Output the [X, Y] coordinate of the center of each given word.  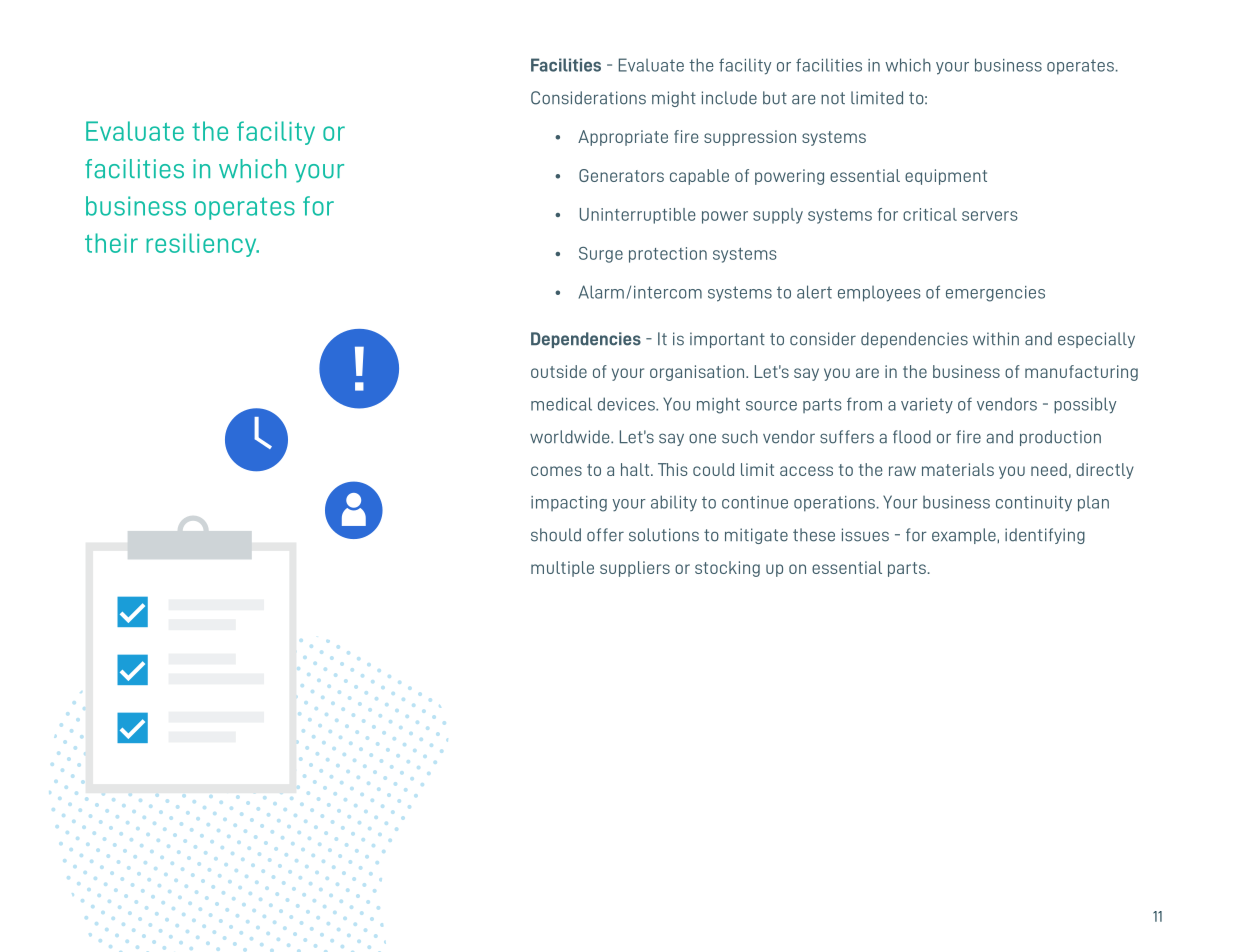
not [833, 98]
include [729, 98]
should [556, 535]
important [727, 340]
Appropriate [623, 138]
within [996, 338]
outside [559, 371]
